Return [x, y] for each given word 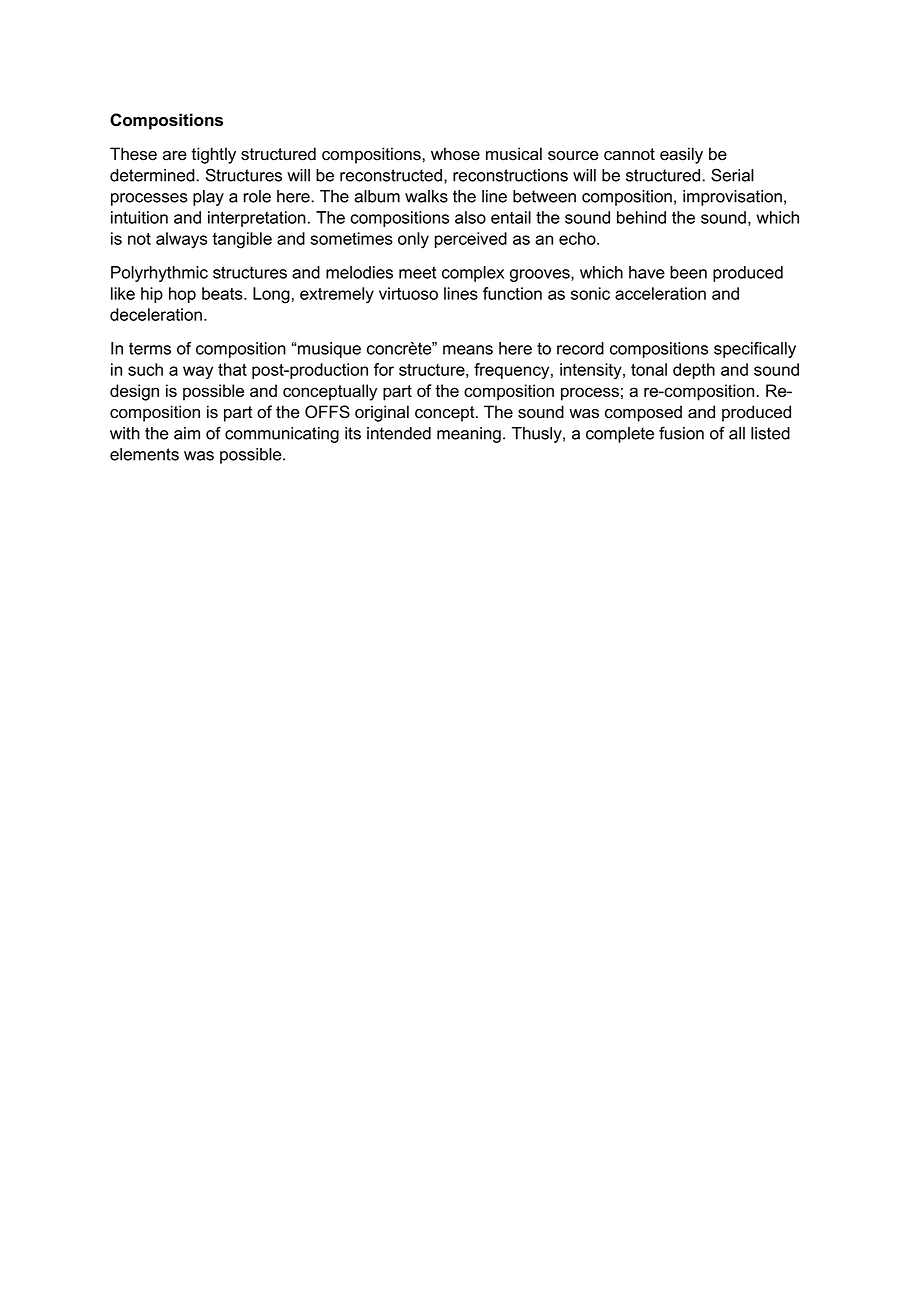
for [384, 369]
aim [187, 433]
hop [182, 295]
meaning [469, 435]
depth [694, 371]
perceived [471, 240]
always [181, 240]
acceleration [660, 293]
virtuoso [408, 293]
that [232, 369]
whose [455, 154]
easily [681, 155]
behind [641, 217]
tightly [213, 155]
